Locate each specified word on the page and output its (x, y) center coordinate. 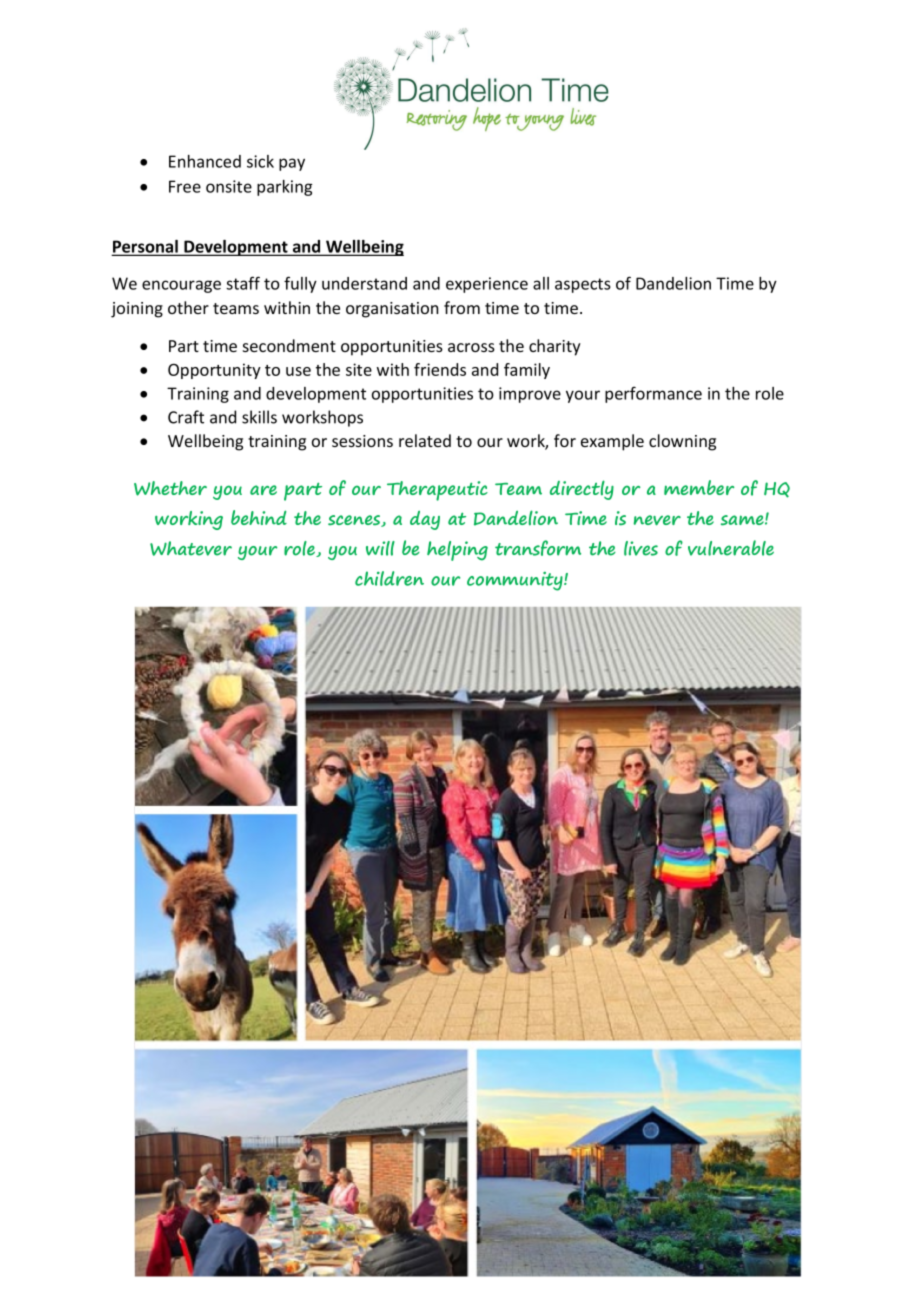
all (541, 283)
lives (641, 548)
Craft (186, 417)
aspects (583, 285)
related (425, 440)
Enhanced (205, 161)
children (389, 578)
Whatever (191, 548)
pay (292, 164)
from (462, 307)
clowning (682, 442)
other (188, 307)
